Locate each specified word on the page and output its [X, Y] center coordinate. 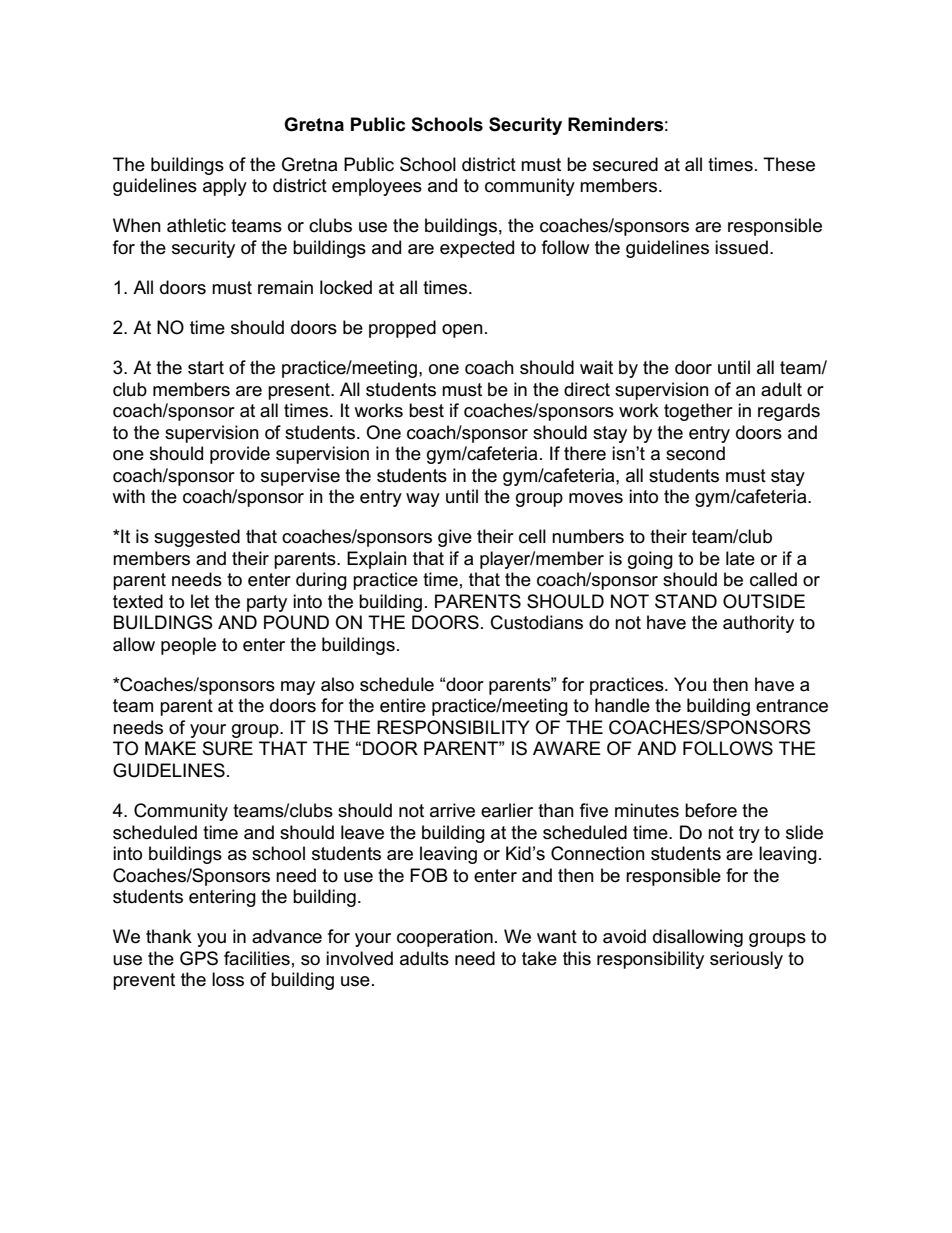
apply [225, 187]
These [789, 164]
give [455, 538]
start [206, 368]
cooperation [445, 938]
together [698, 412]
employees [377, 187]
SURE [228, 748]
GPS [199, 958]
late [740, 558]
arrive [452, 810]
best [426, 410]
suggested [197, 538]
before [711, 810]
